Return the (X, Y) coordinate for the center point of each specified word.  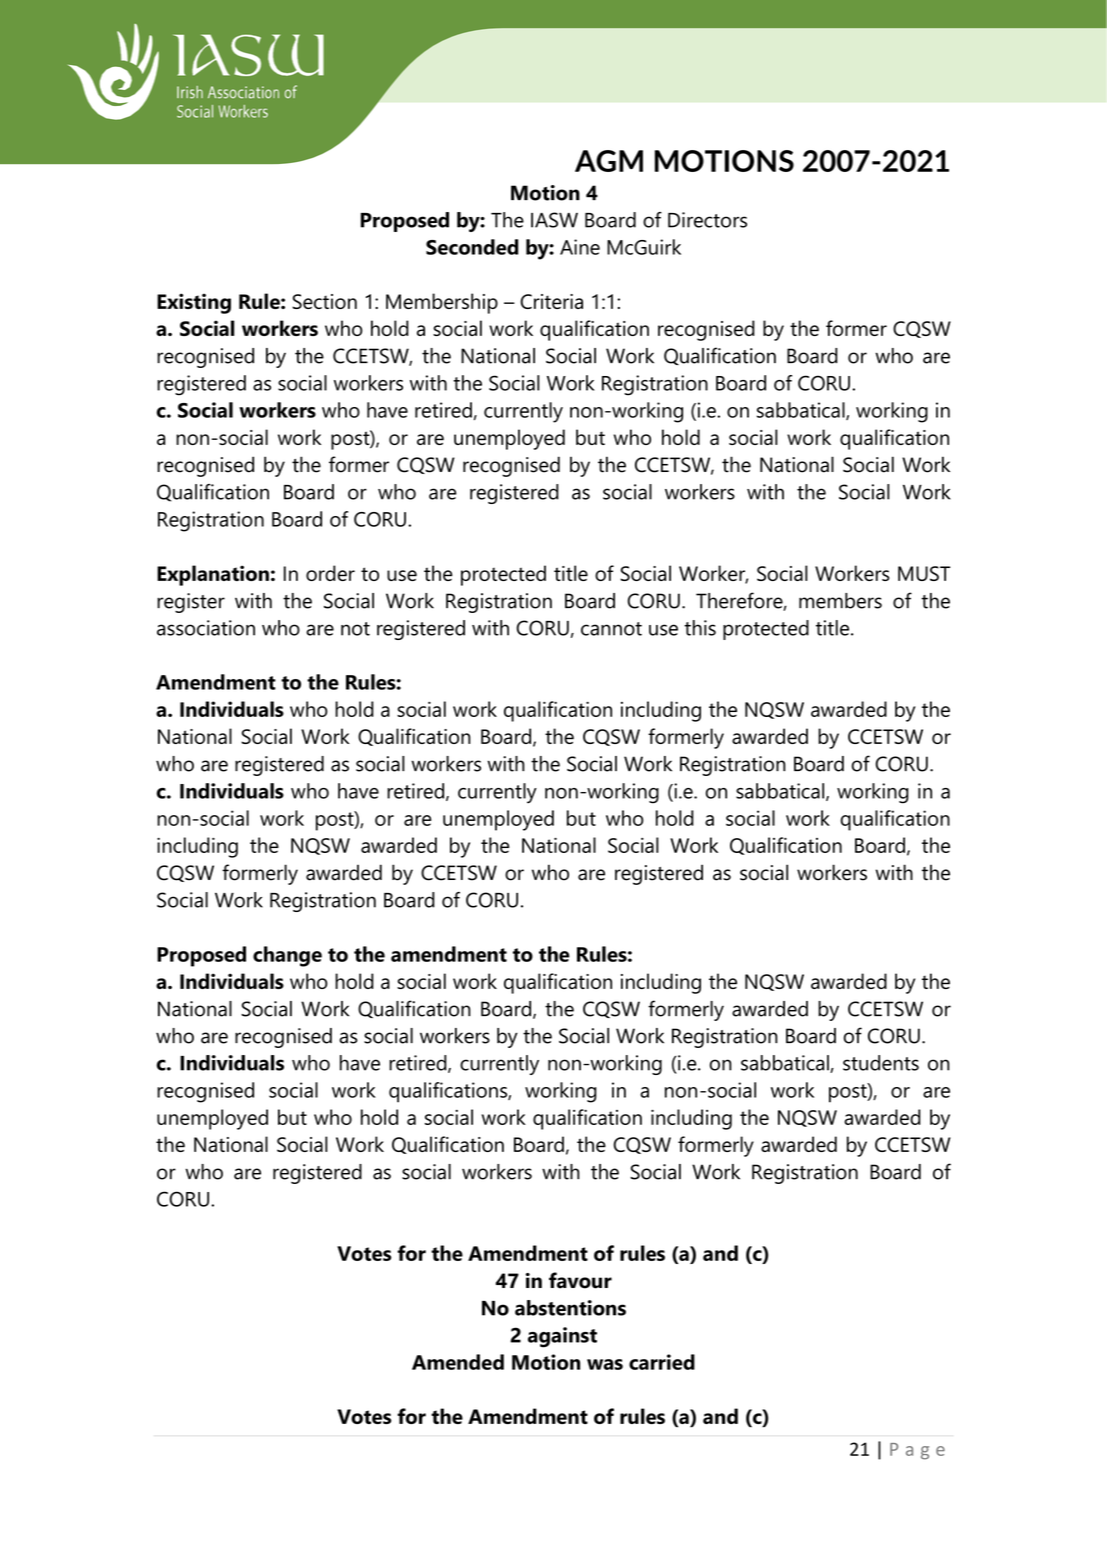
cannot (611, 629)
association (206, 628)
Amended (458, 1362)
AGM (609, 161)
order (330, 573)
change (287, 956)
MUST (924, 573)
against (562, 1337)
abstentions (570, 1308)
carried (662, 1362)
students (881, 1063)
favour (580, 1280)
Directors (707, 220)
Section (324, 301)
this (700, 628)
